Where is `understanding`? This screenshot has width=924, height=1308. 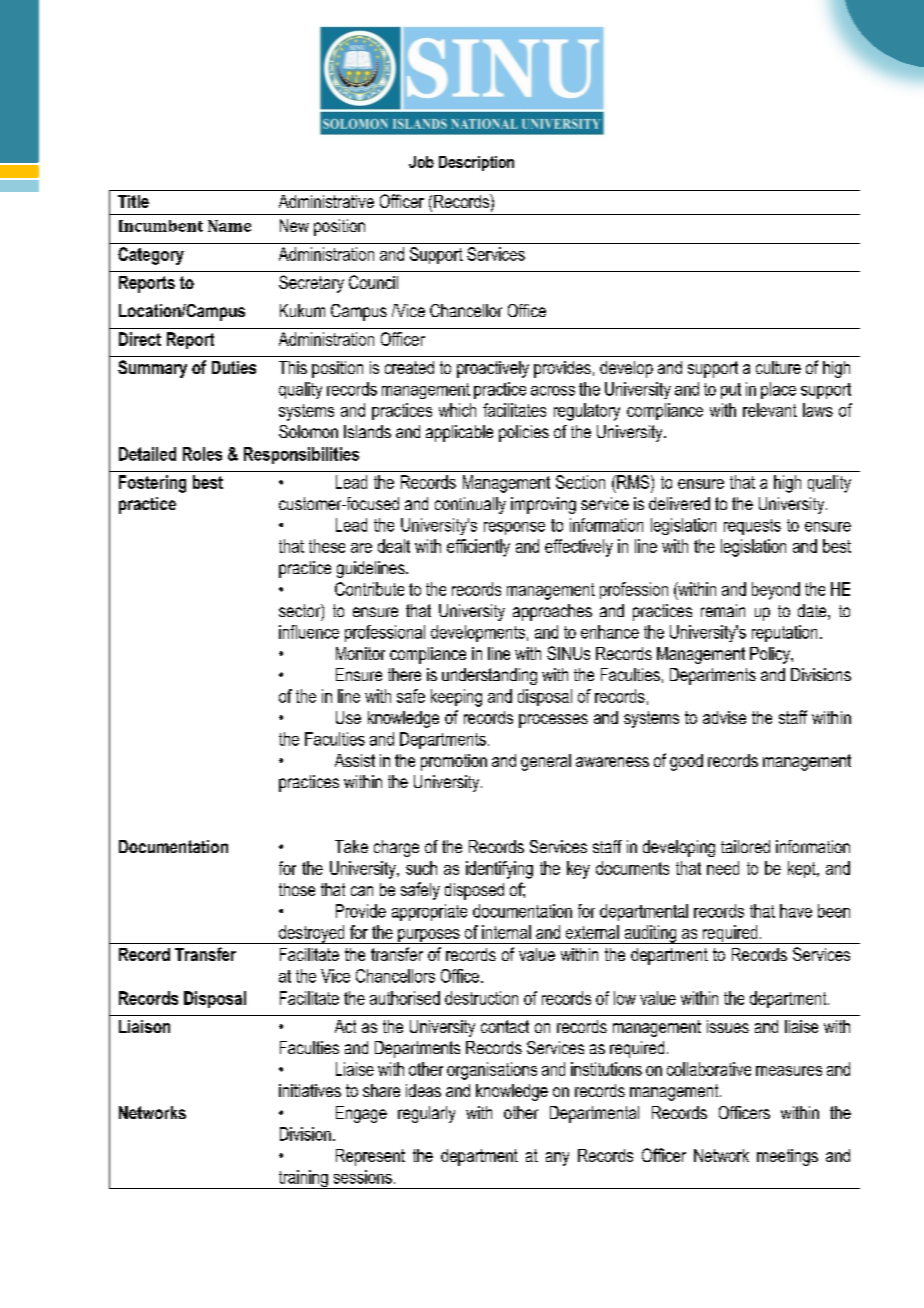
understanding is located at coordinates (489, 676).
